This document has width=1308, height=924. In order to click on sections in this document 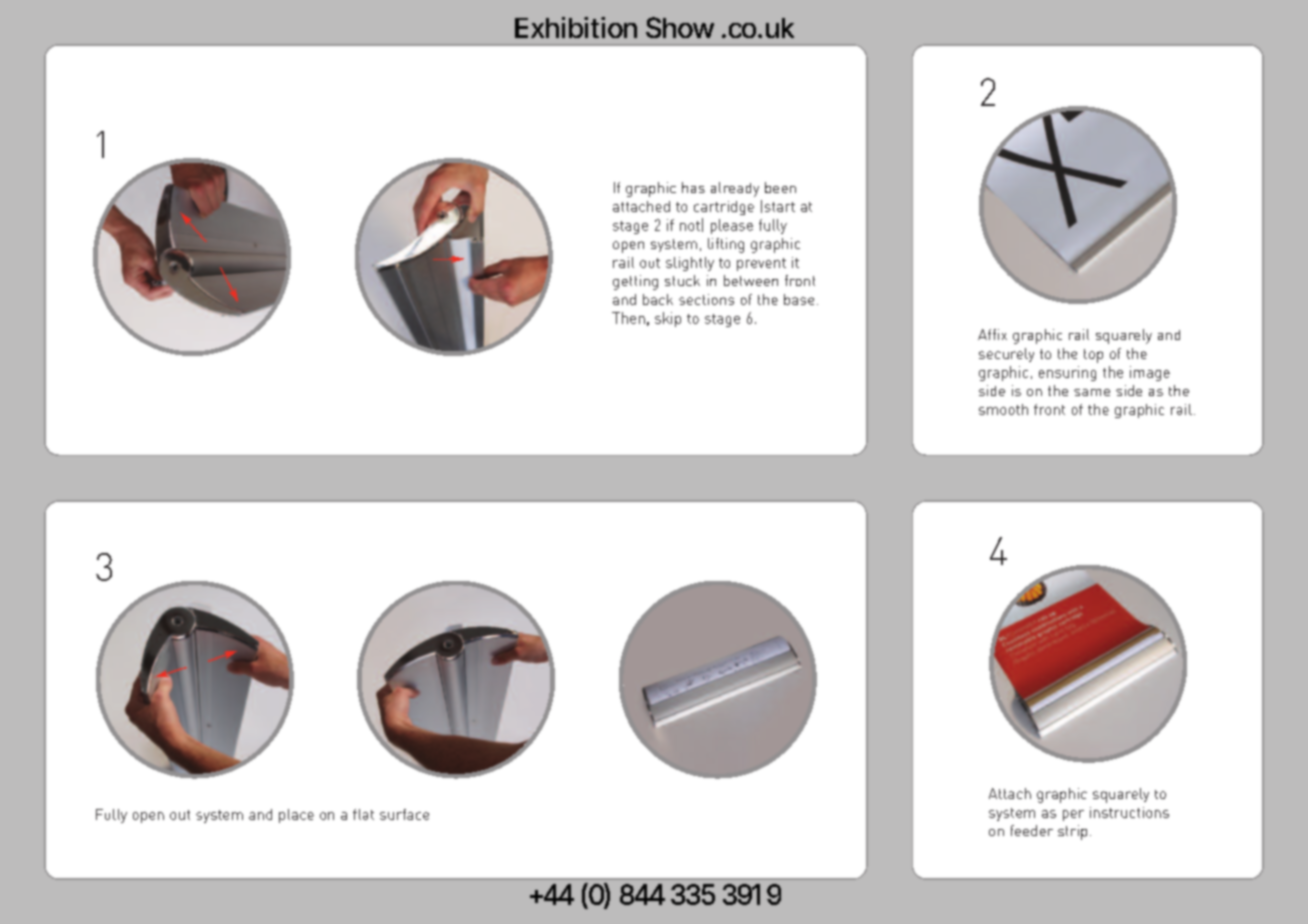, I will do `click(706, 299)`.
